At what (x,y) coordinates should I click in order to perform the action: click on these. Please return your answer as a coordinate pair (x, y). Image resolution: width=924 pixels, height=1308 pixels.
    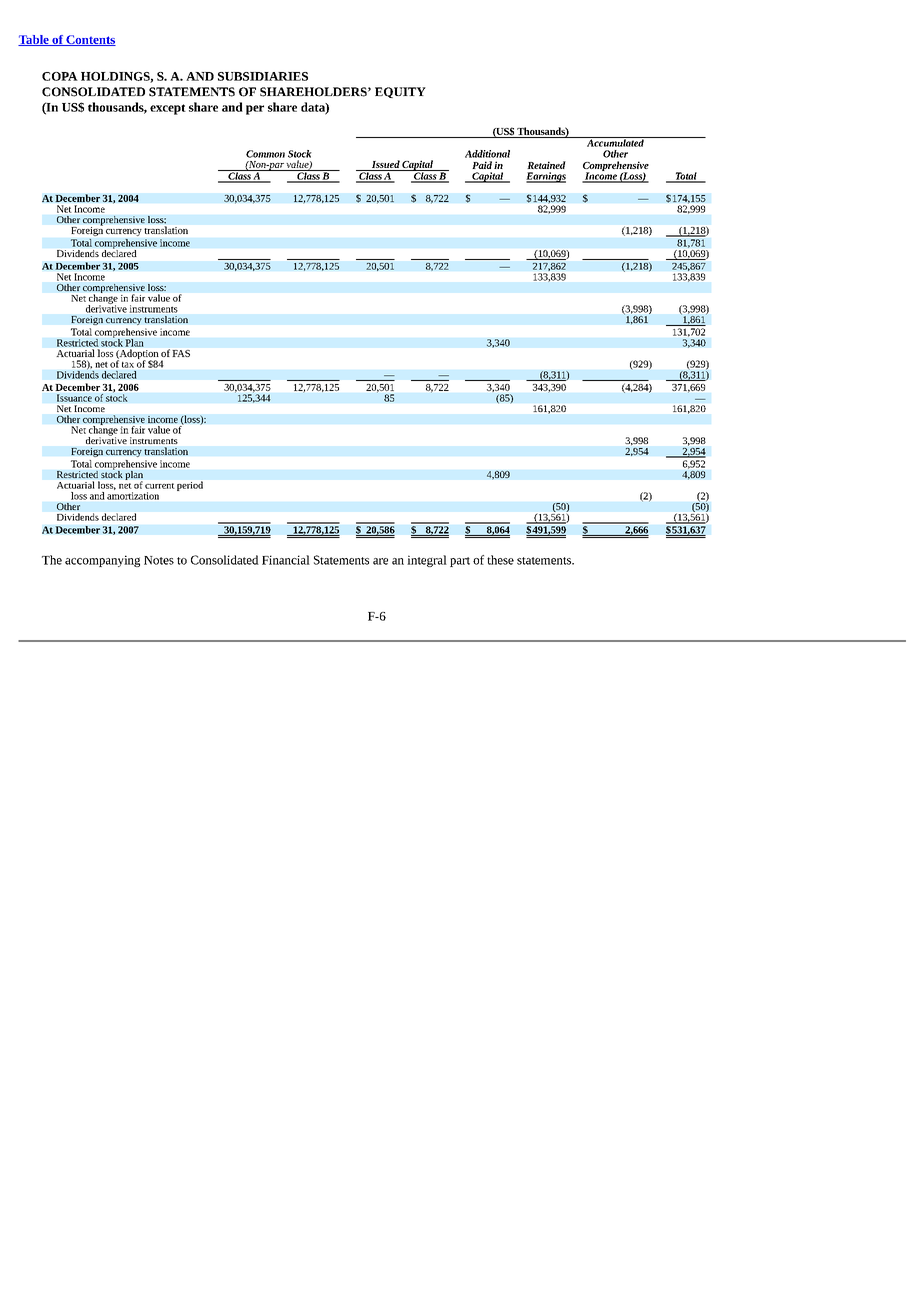
    Looking at the image, I should click on (500, 560).
